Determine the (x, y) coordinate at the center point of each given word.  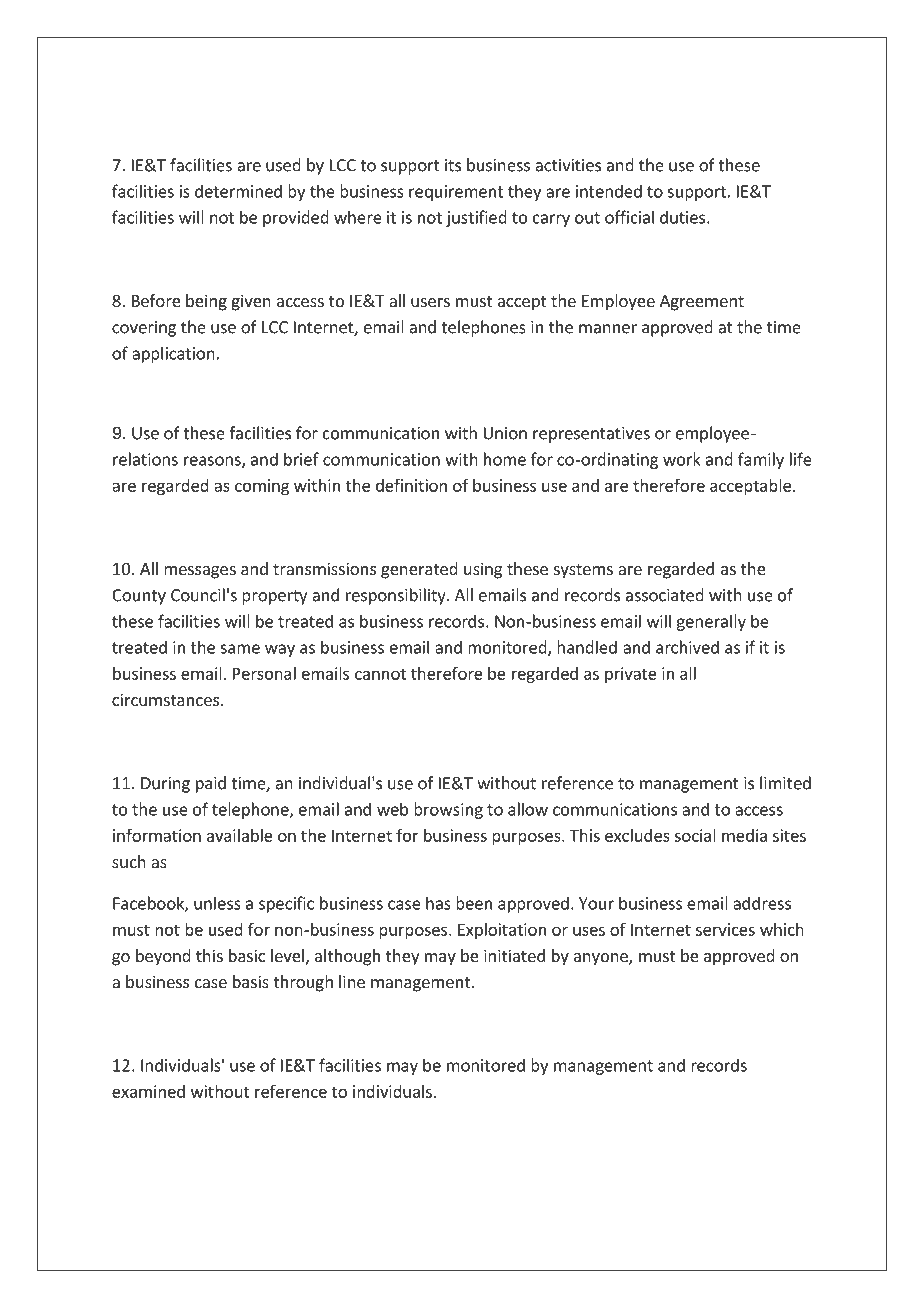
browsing (448, 810)
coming (262, 487)
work (682, 459)
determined (238, 191)
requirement (456, 193)
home (505, 459)
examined (148, 1091)
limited (785, 783)
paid (211, 784)
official (629, 217)
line (352, 981)
